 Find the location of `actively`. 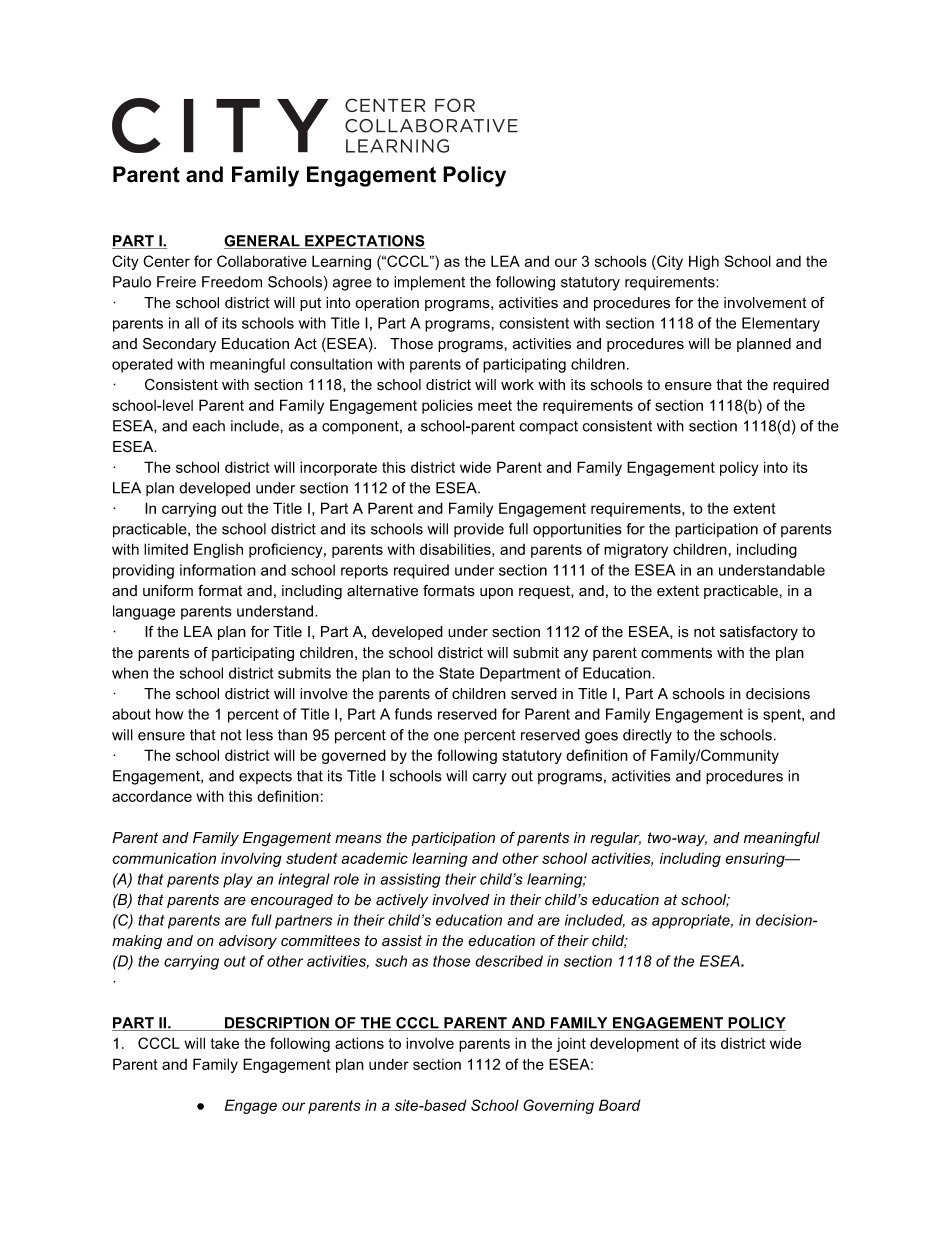

actively is located at coordinates (402, 901).
